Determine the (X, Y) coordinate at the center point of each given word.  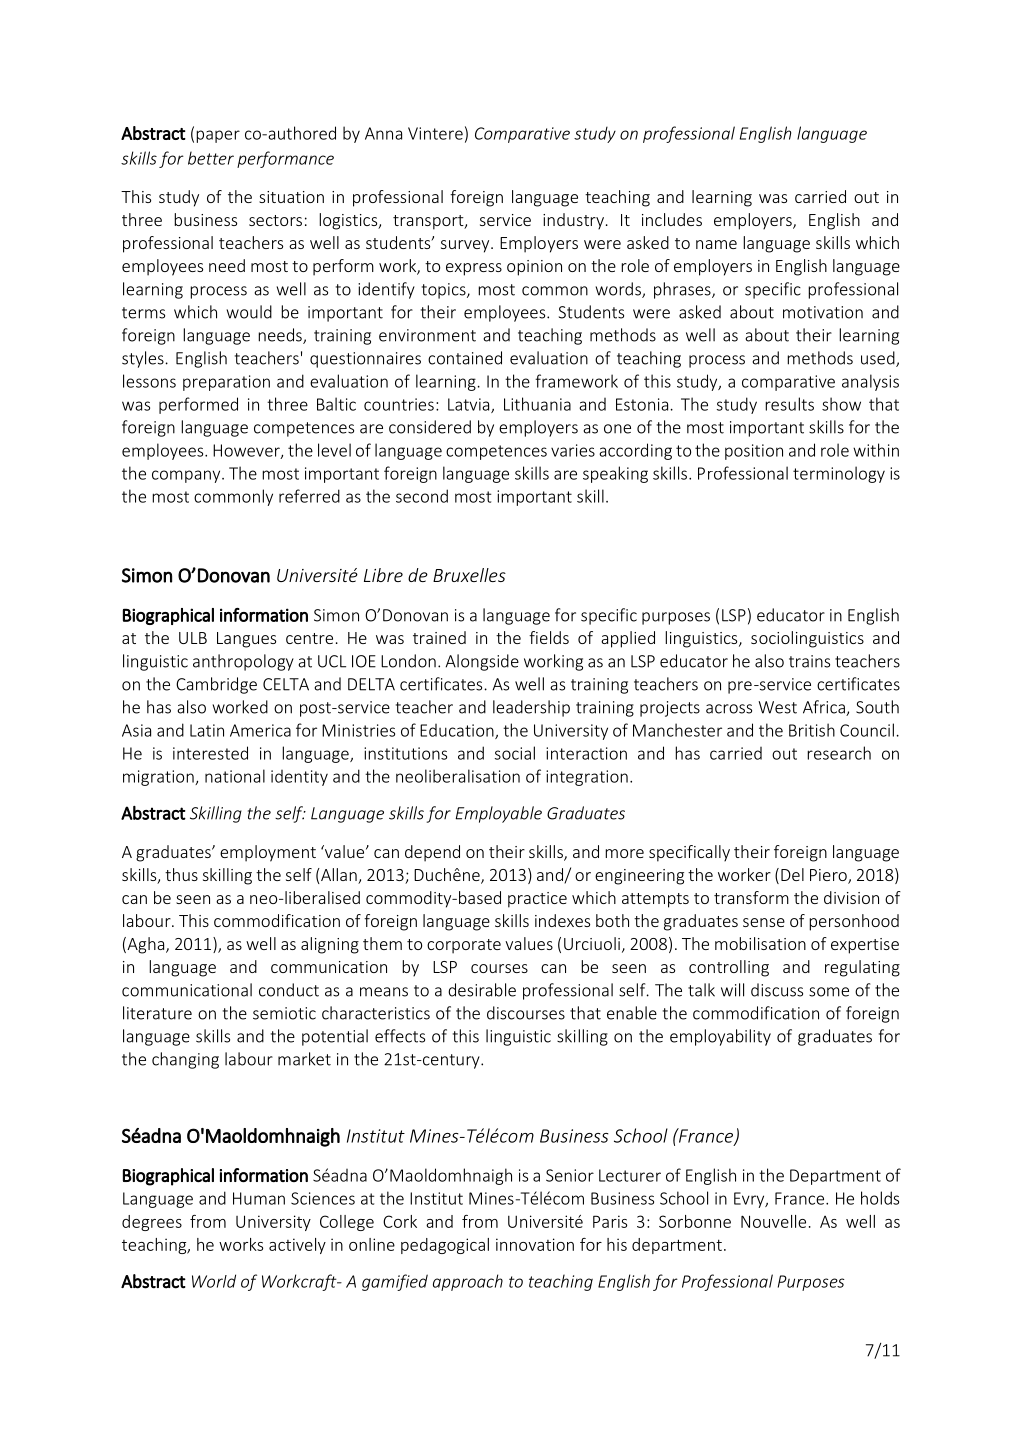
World (214, 1281)
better (211, 158)
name (716, 244)
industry (573, 221)
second (422, 496)
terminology (839, 474)
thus (181, 874)
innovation (535, 1244)
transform (751, 897)
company (187, 476)
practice (537, 900)
